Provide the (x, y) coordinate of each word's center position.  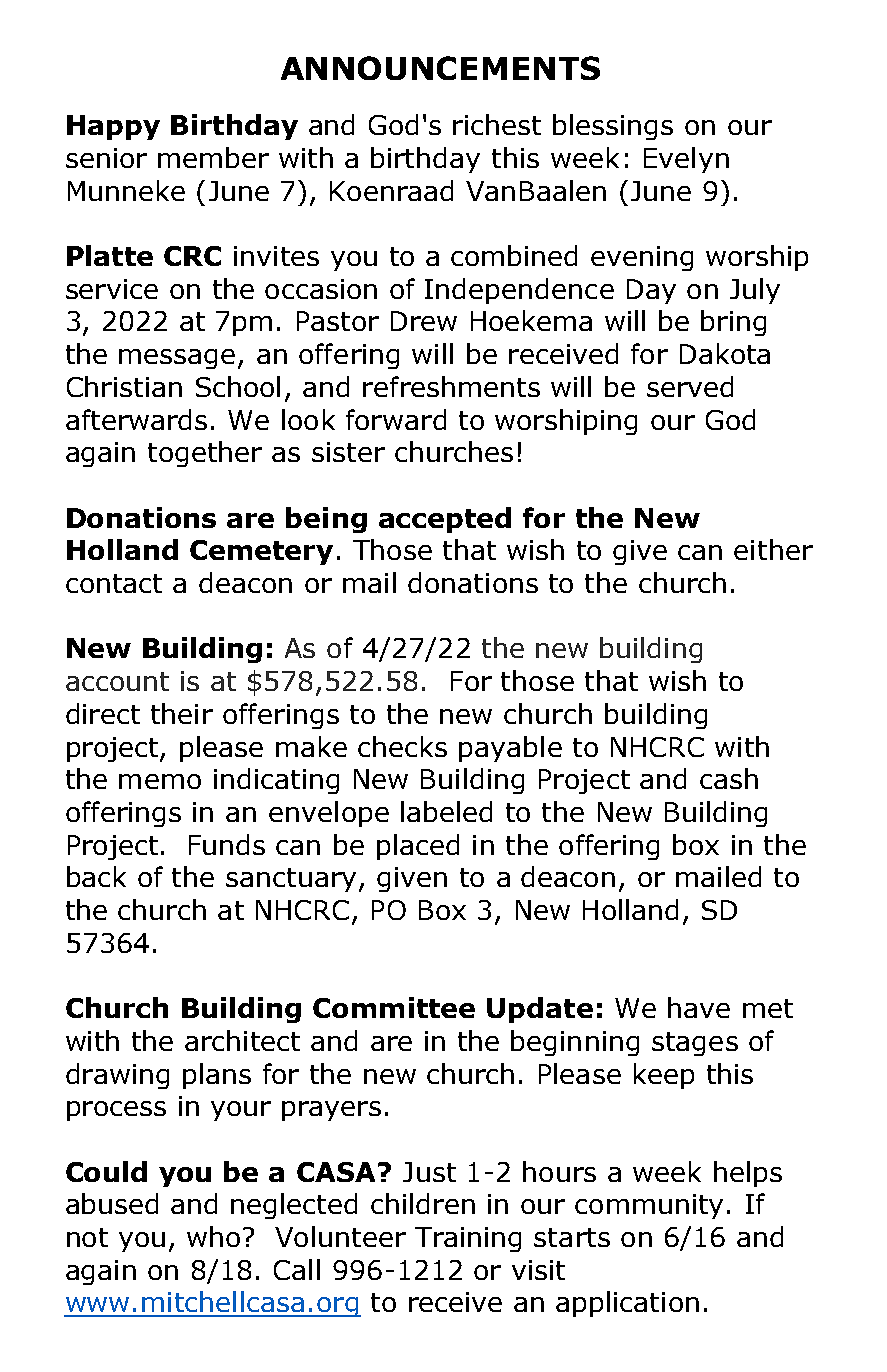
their (182, 713)
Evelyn (686, 160)
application (627, 1304)
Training (468, 1239)
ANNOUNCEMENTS (440, 68)
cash (729, 778)
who (213, 1236)
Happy (113, 127)
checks (402, 746)
